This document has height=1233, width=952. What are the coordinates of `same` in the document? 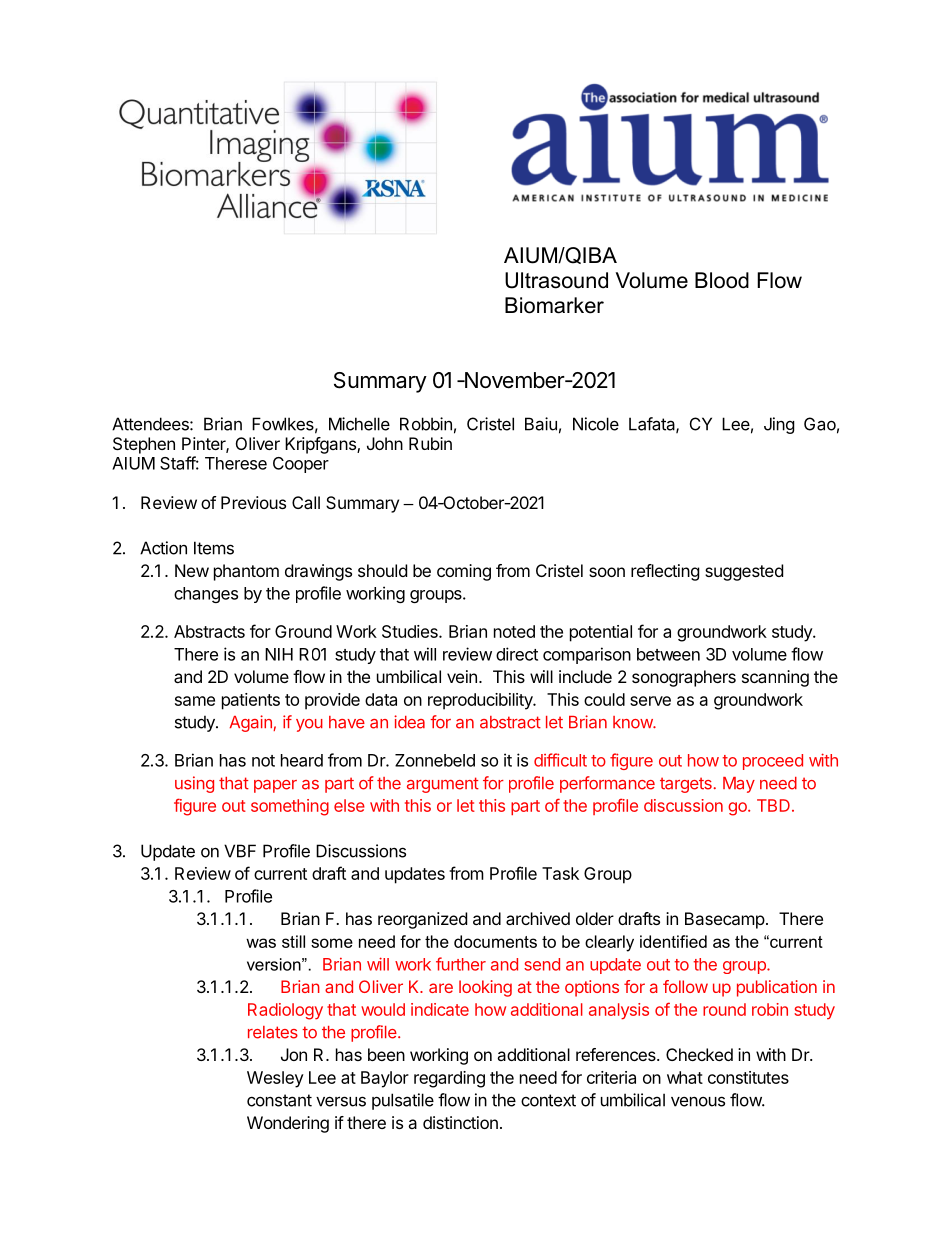 It's located at (195, 701).
